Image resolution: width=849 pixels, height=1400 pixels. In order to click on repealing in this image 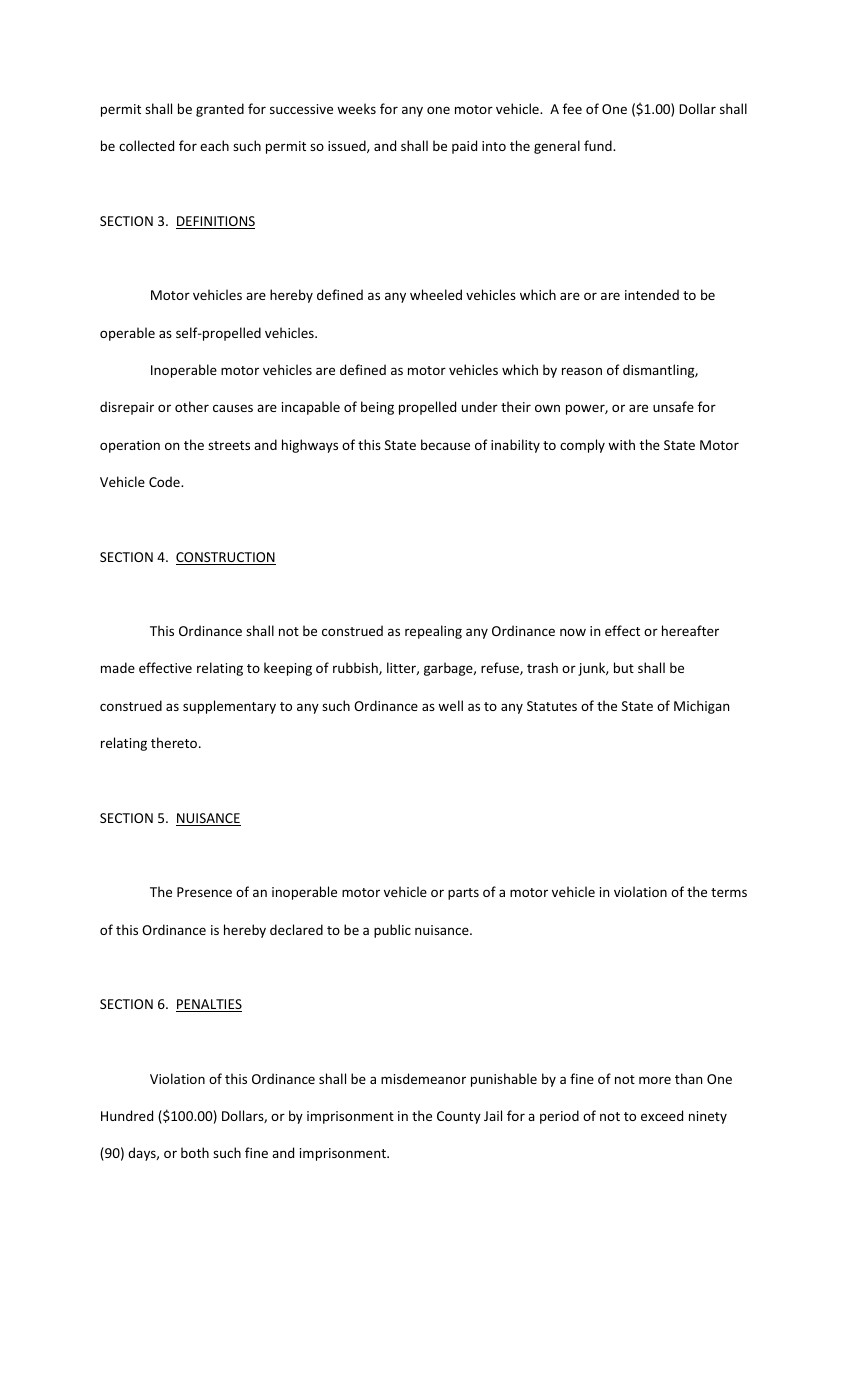, I will do `click(433, 632)`.
